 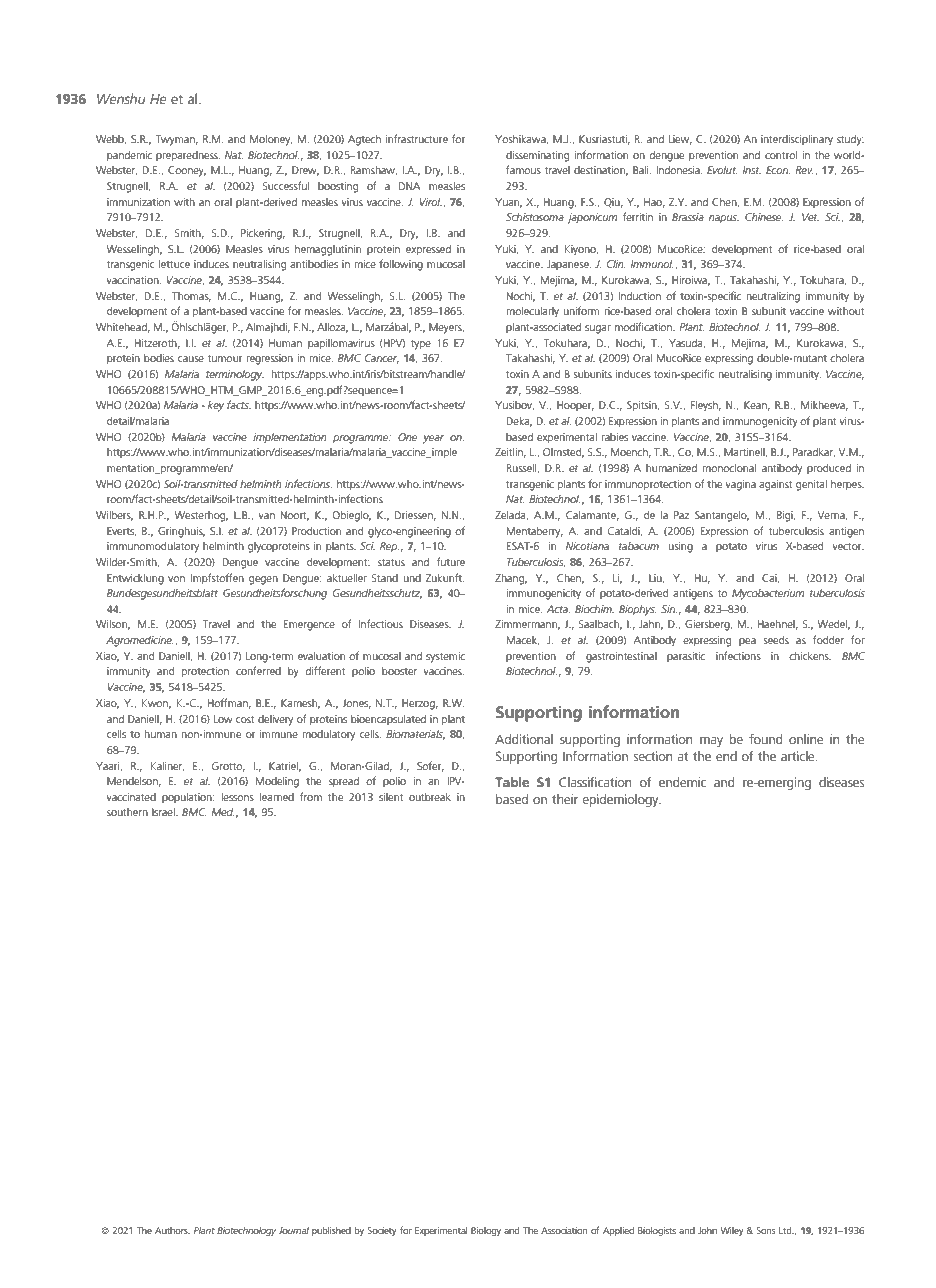 I want to click on Econ, so click(x=778, y=170).
